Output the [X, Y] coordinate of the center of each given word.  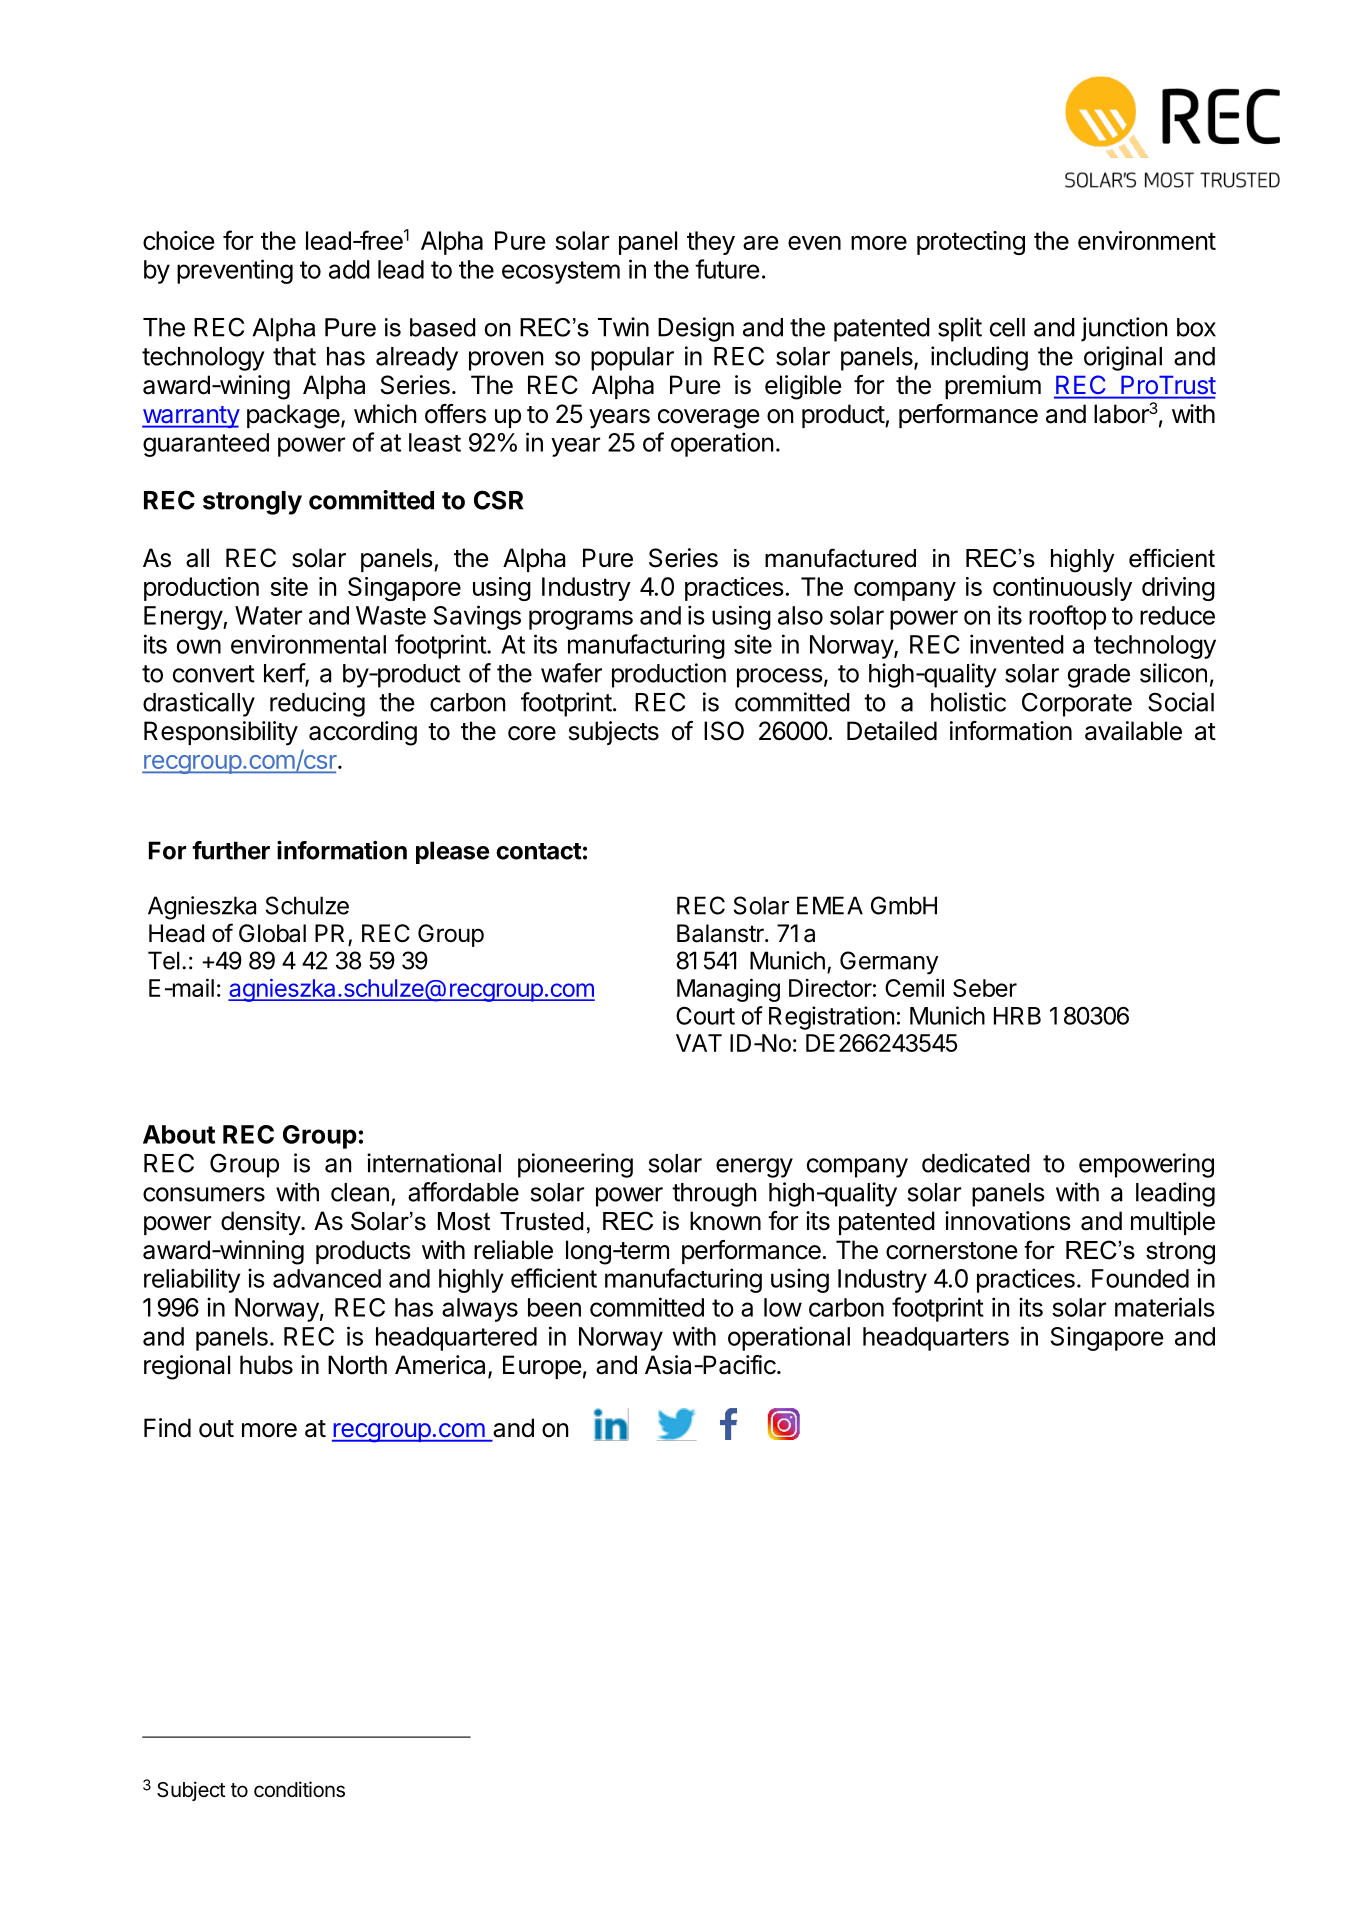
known [725, 1221]
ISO [724, 731]
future [727, 269]
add [349, 269]
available [1133, 731]
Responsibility [221, 733]
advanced [327, 1278]
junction [1124, 329]
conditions [299, 1789]
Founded [1140, 1278]
